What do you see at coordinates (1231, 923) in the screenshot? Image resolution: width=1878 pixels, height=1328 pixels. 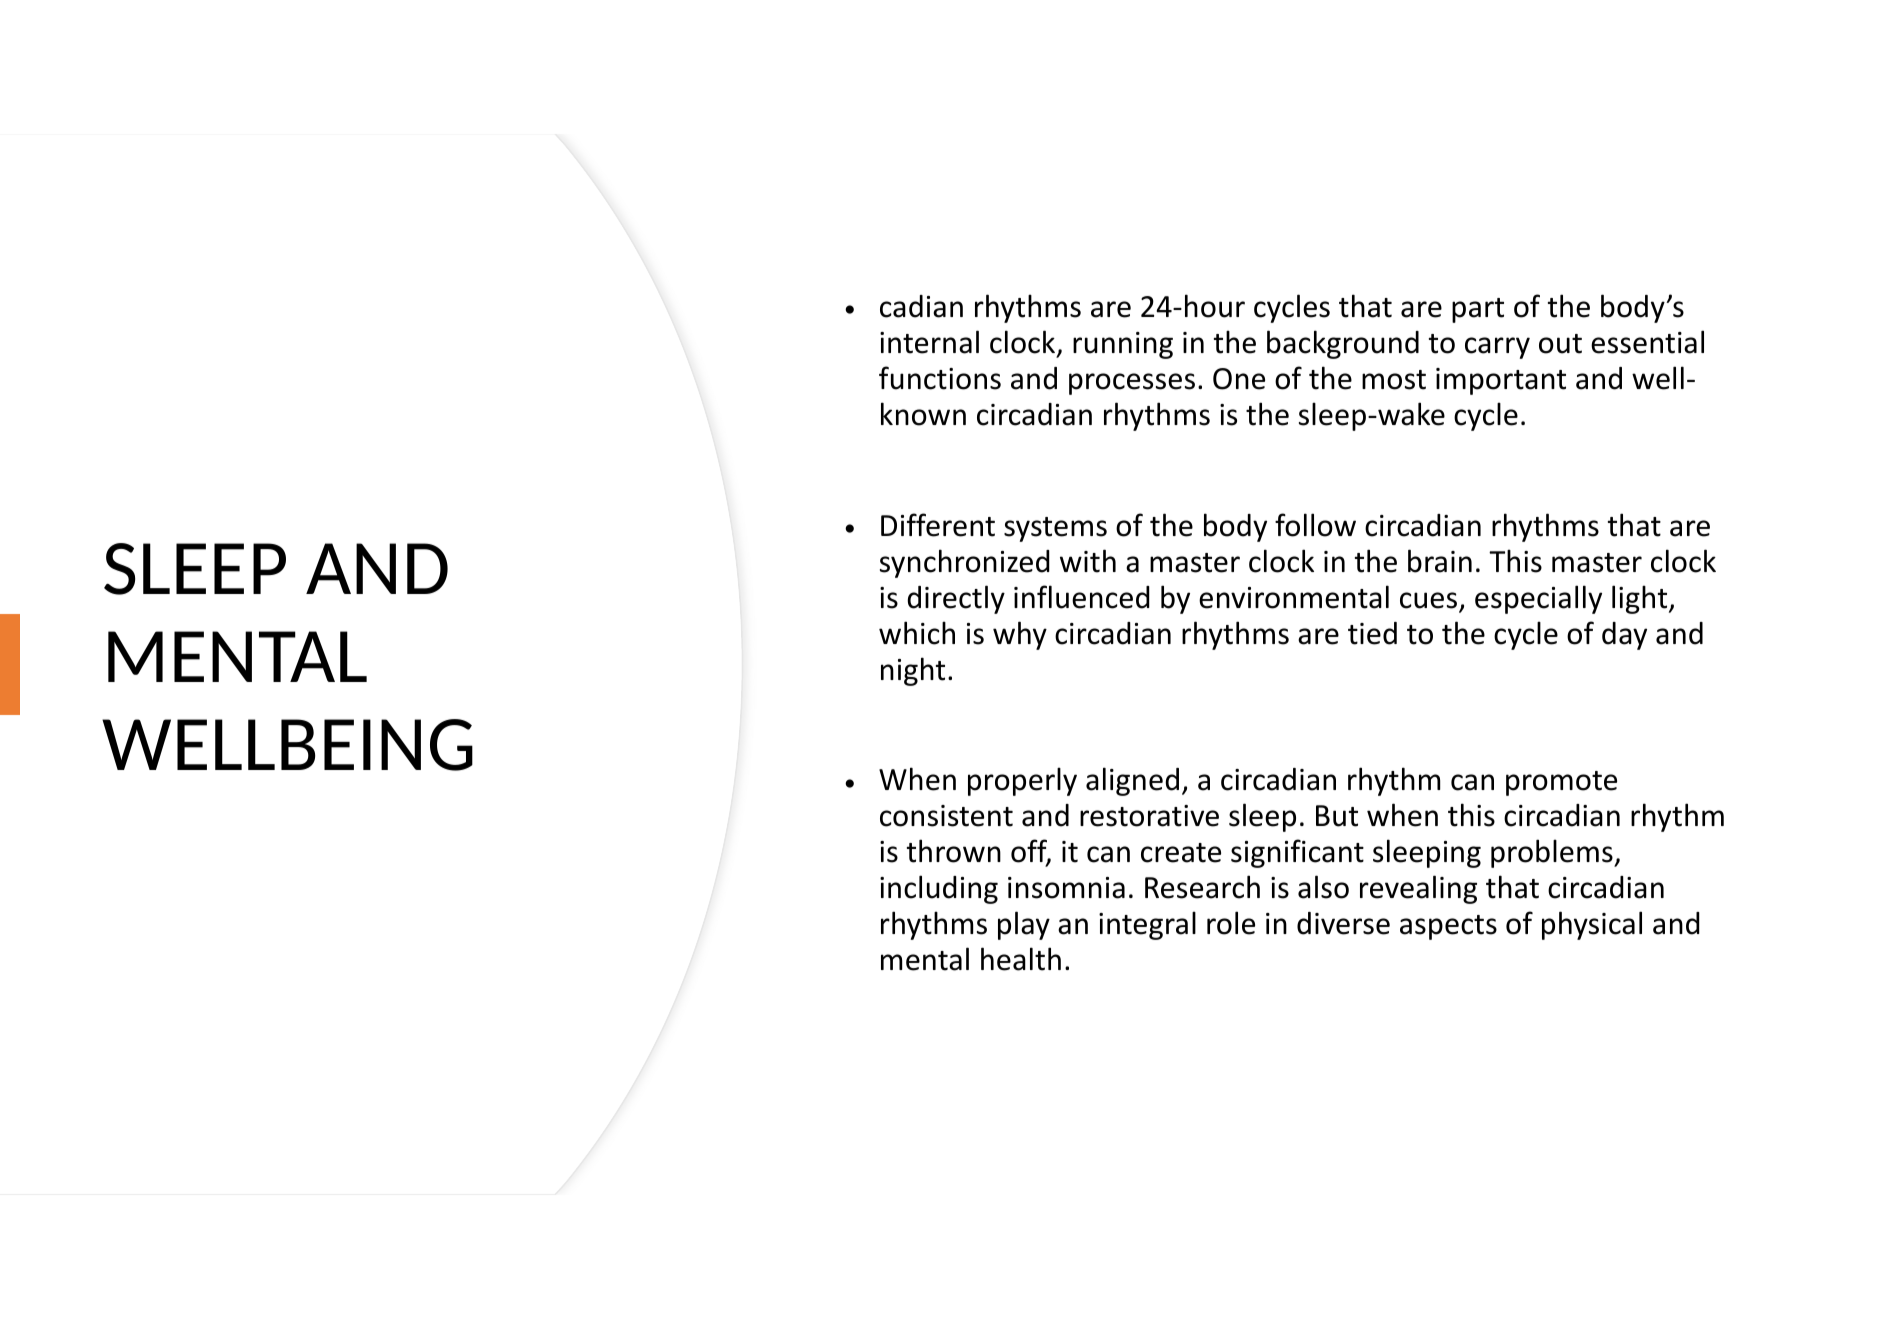 I see `role` at bounding box center [1231, 923].
